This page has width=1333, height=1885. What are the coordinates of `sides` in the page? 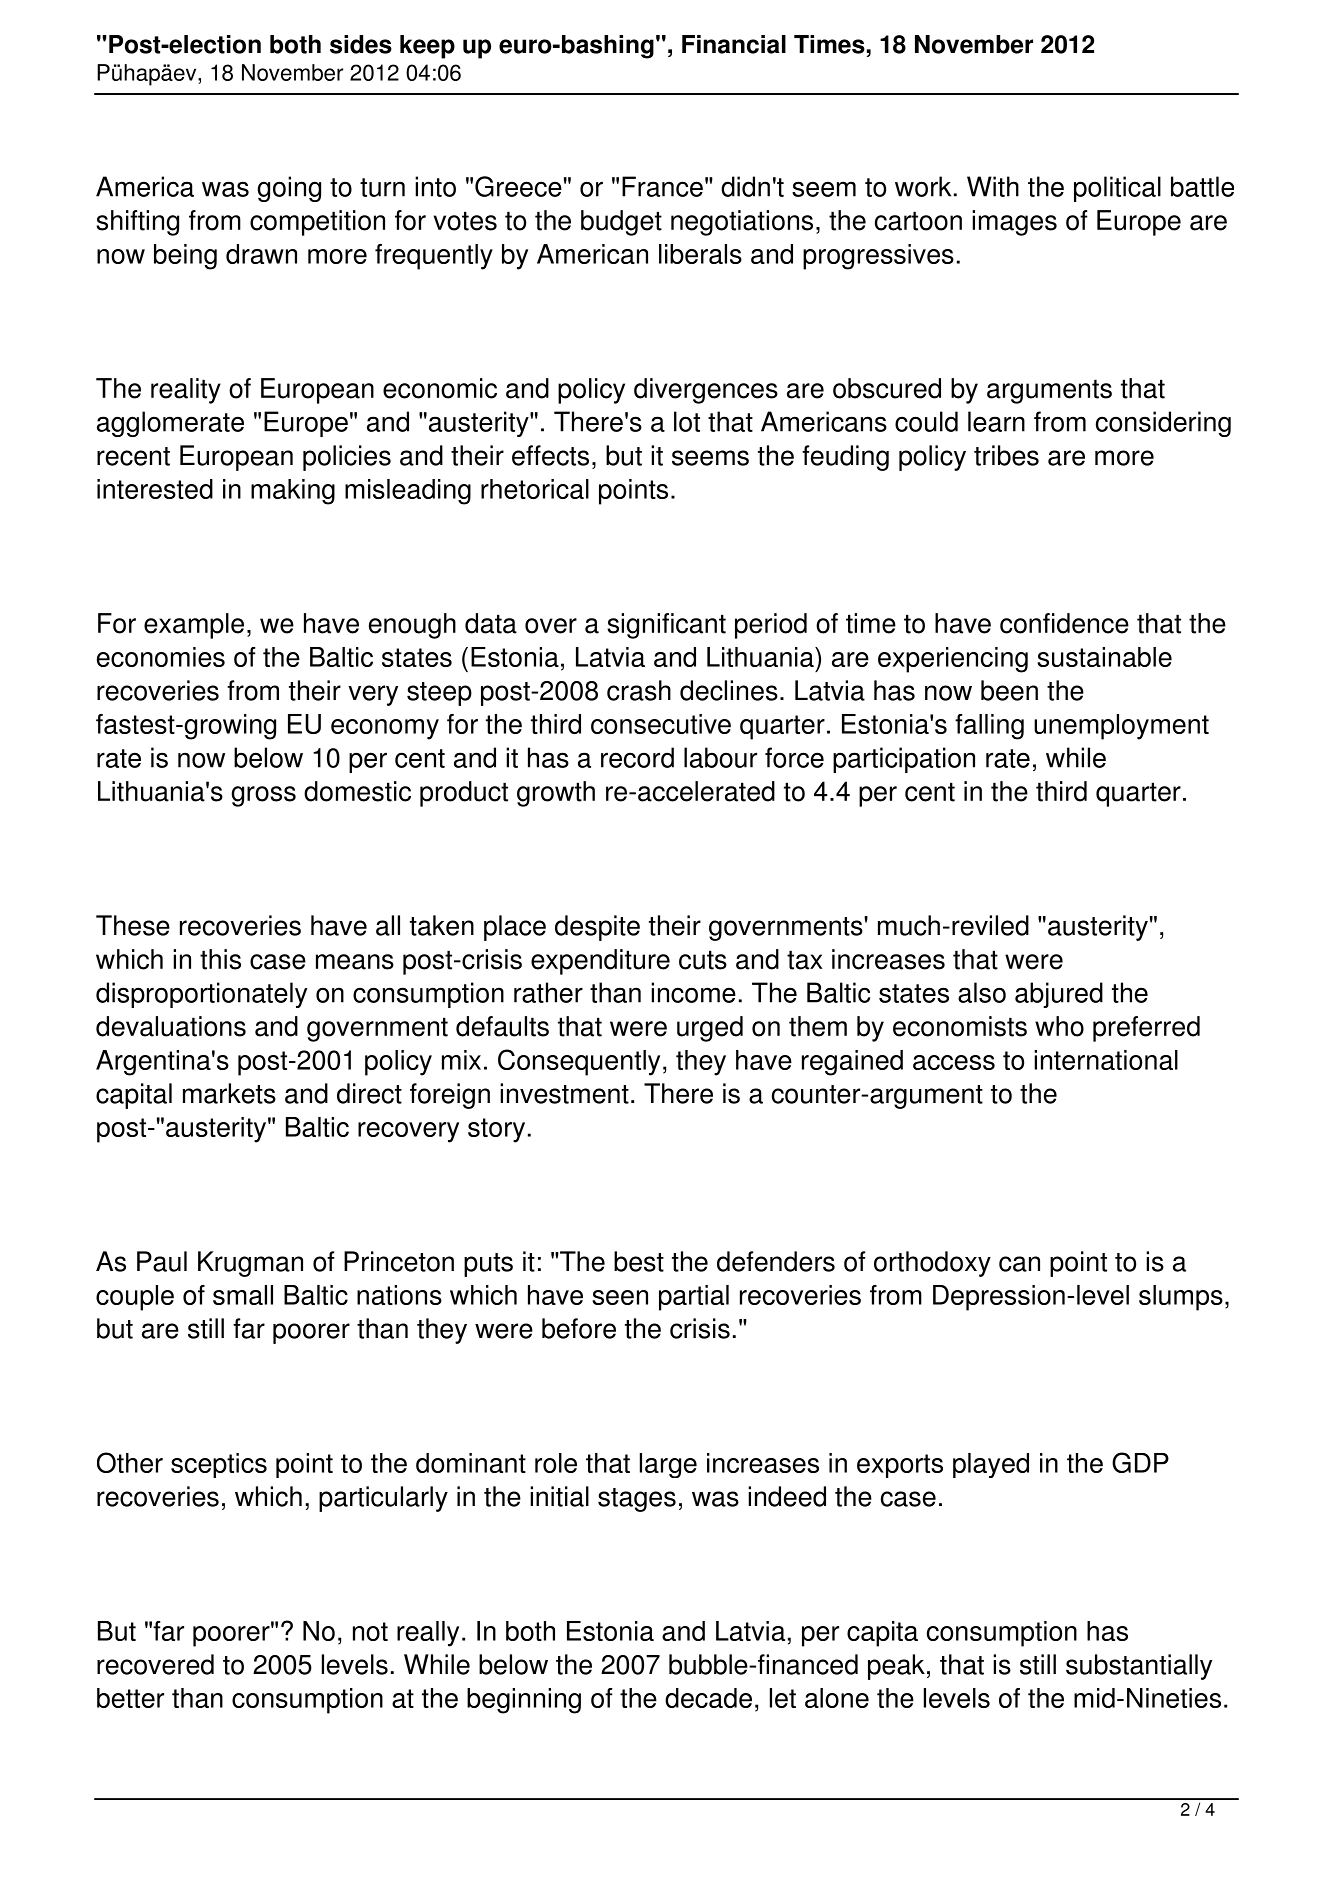 It's located at (361, 44).
